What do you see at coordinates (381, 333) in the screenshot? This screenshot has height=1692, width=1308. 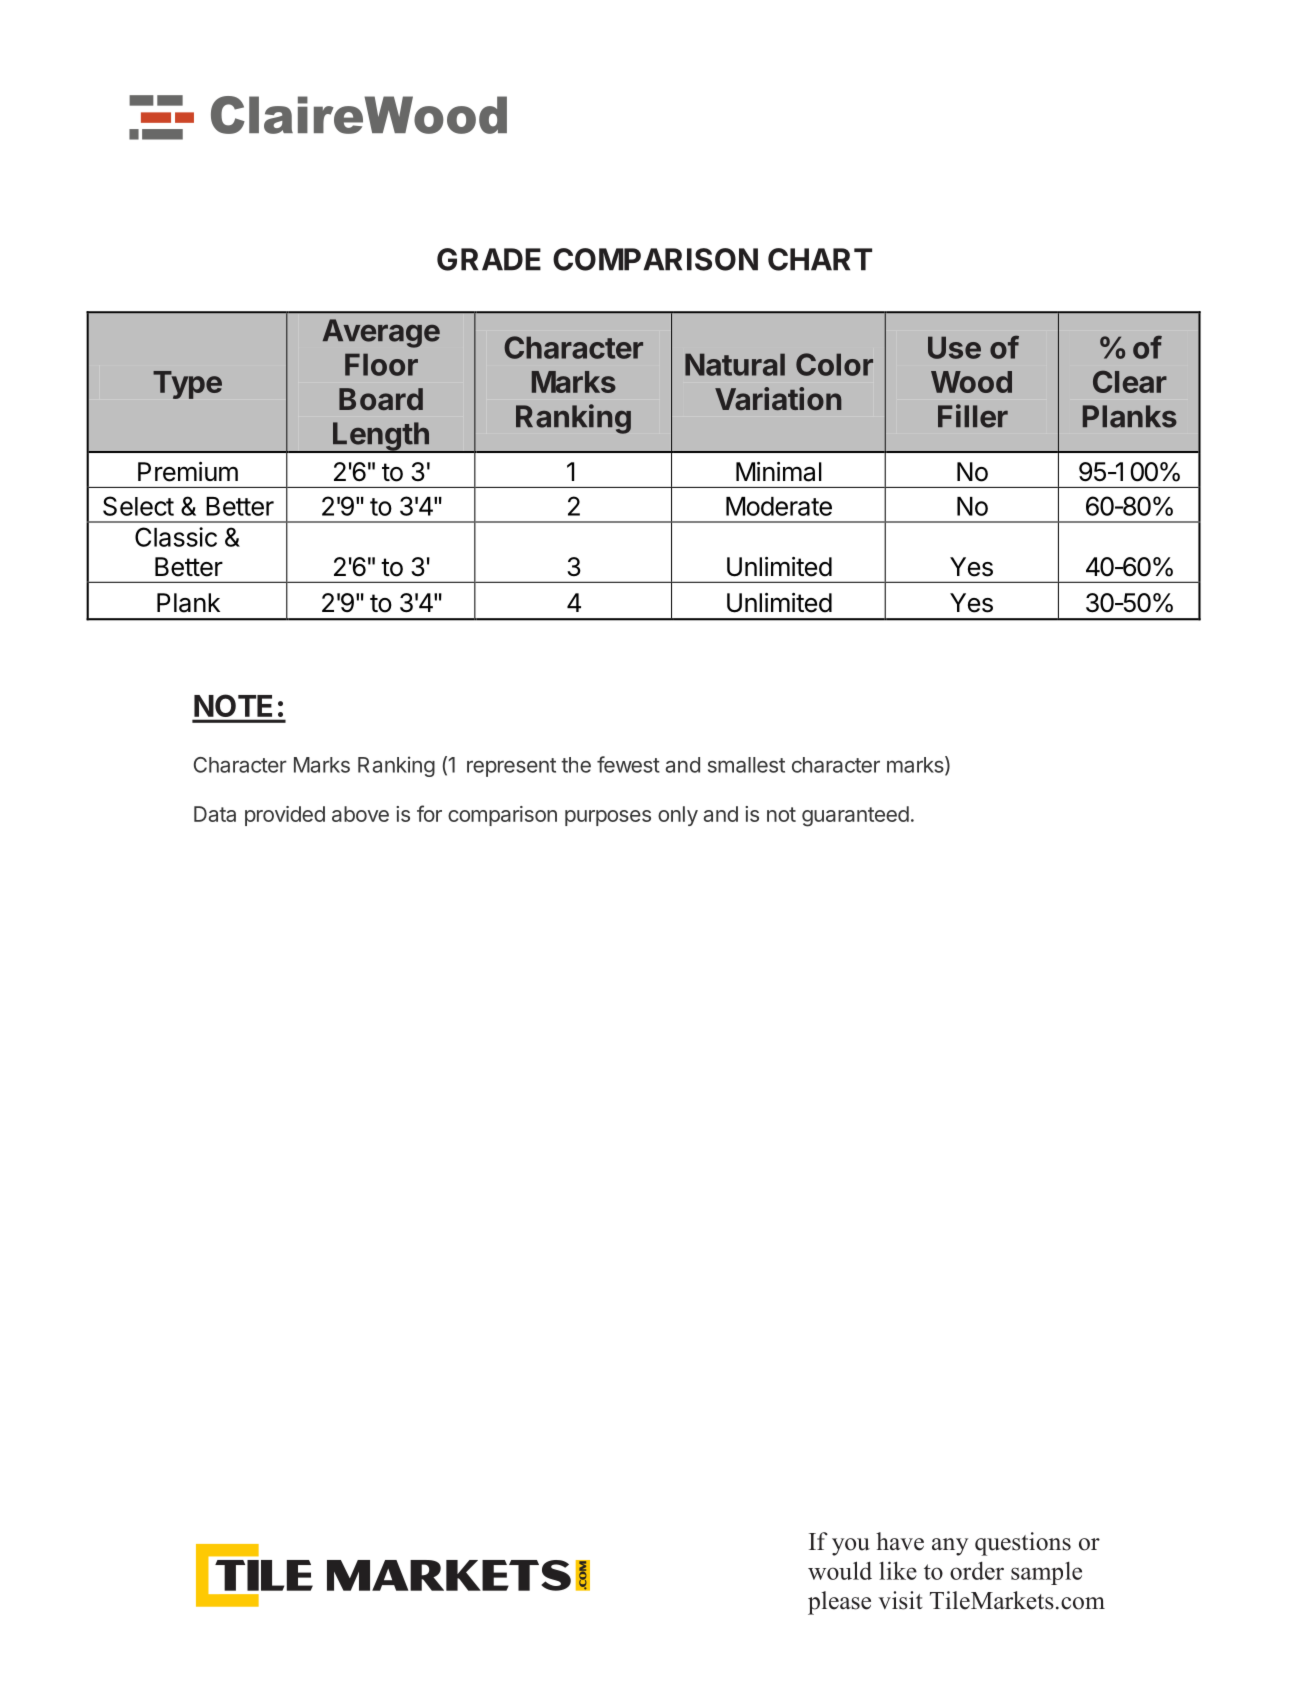 I see `Average` at bounding box center [381, 333].
